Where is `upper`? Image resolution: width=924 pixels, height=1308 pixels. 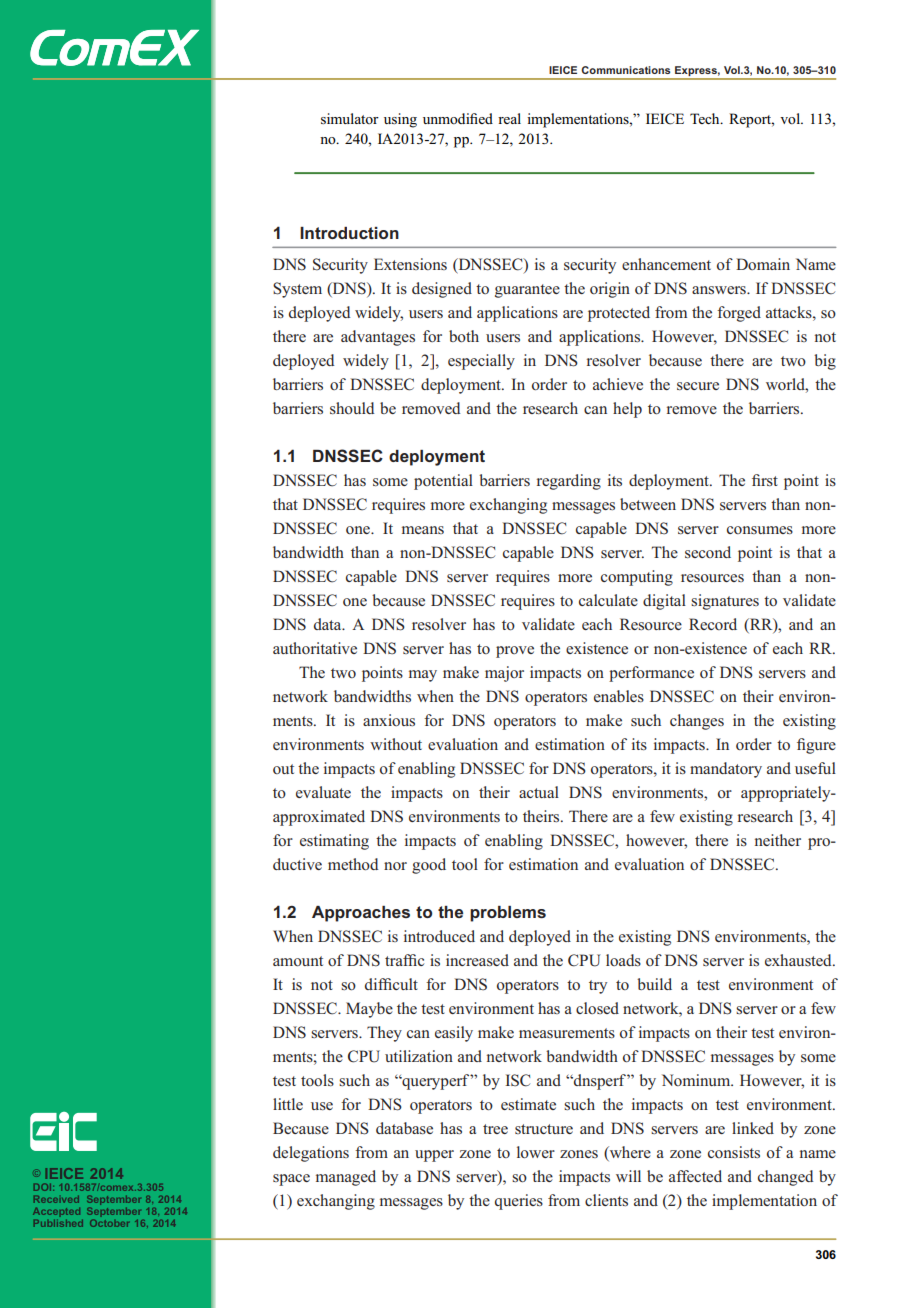 upper is located at coordinates (434, 1156).
